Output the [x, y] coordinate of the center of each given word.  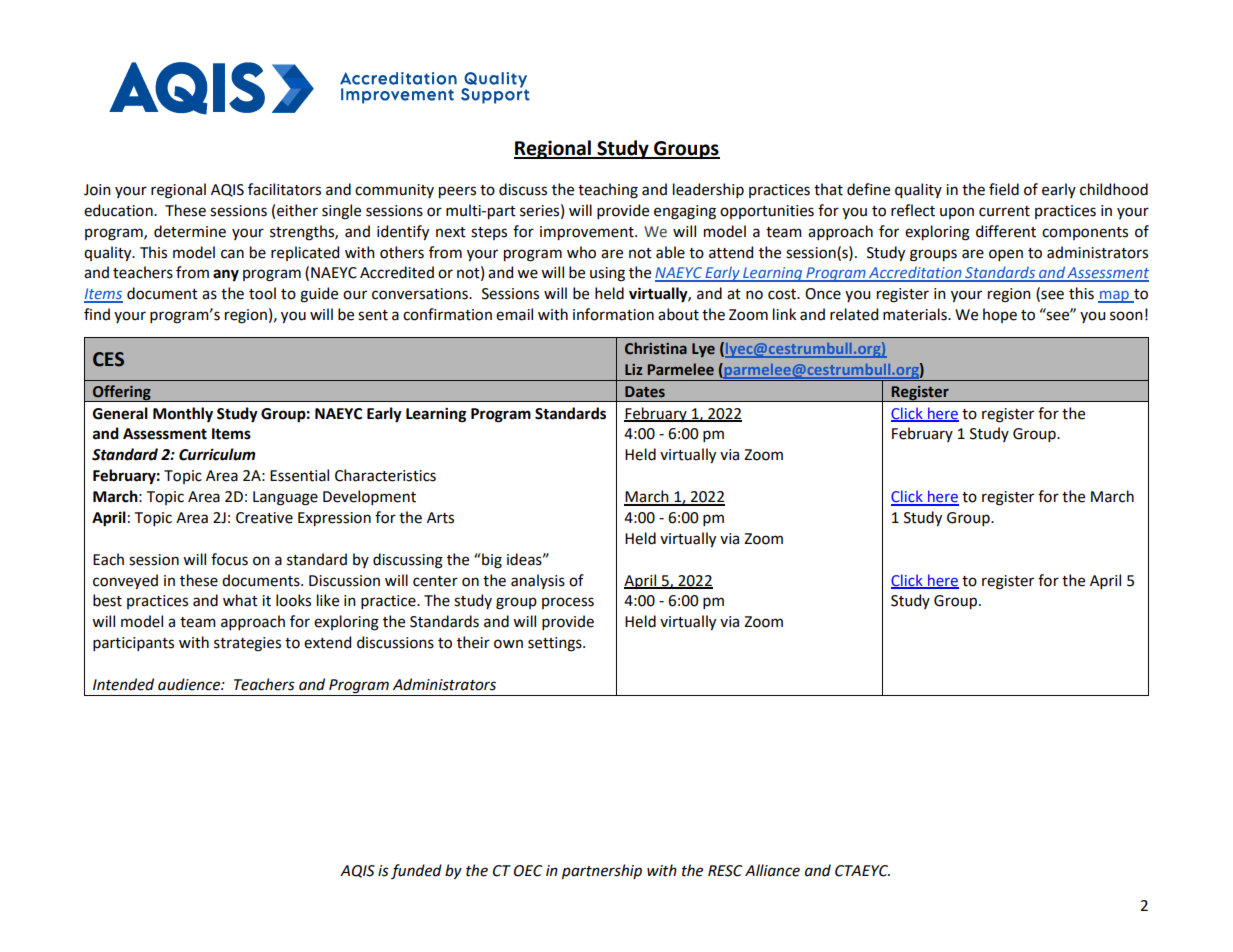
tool [262, 293]
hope [1000, 315]
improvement [588, 233]
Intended [123, 684]
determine [190, 231]
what [240, 600]
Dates [645, 392]
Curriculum [217, 454]
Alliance [772, 870]
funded [416, 871]
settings [556, 644]
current [1004, 211]
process [568, 603]
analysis [538, 581]
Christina [656, 348]
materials [916, 314]
